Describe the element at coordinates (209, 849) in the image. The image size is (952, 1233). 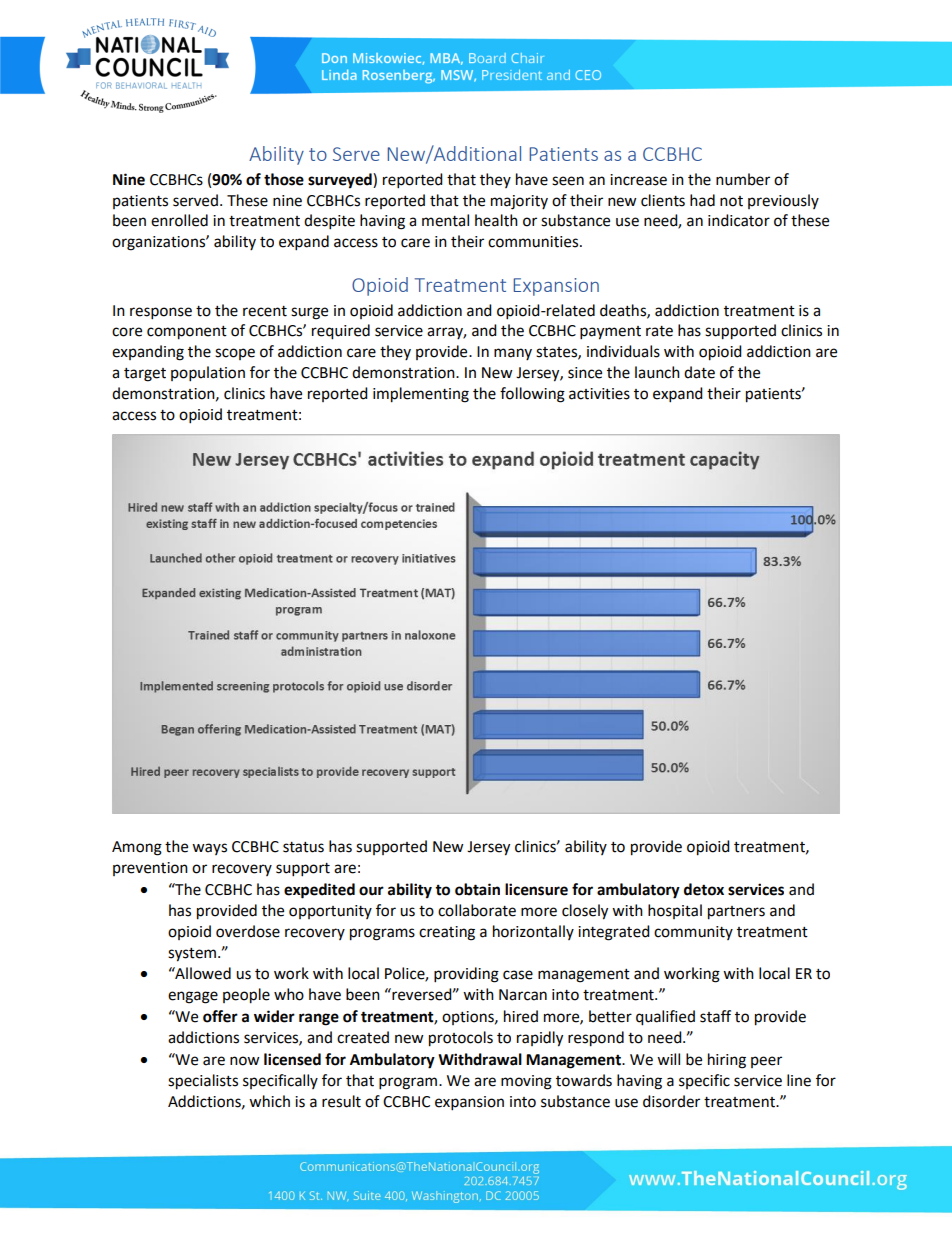
I see `ways` at that location.
